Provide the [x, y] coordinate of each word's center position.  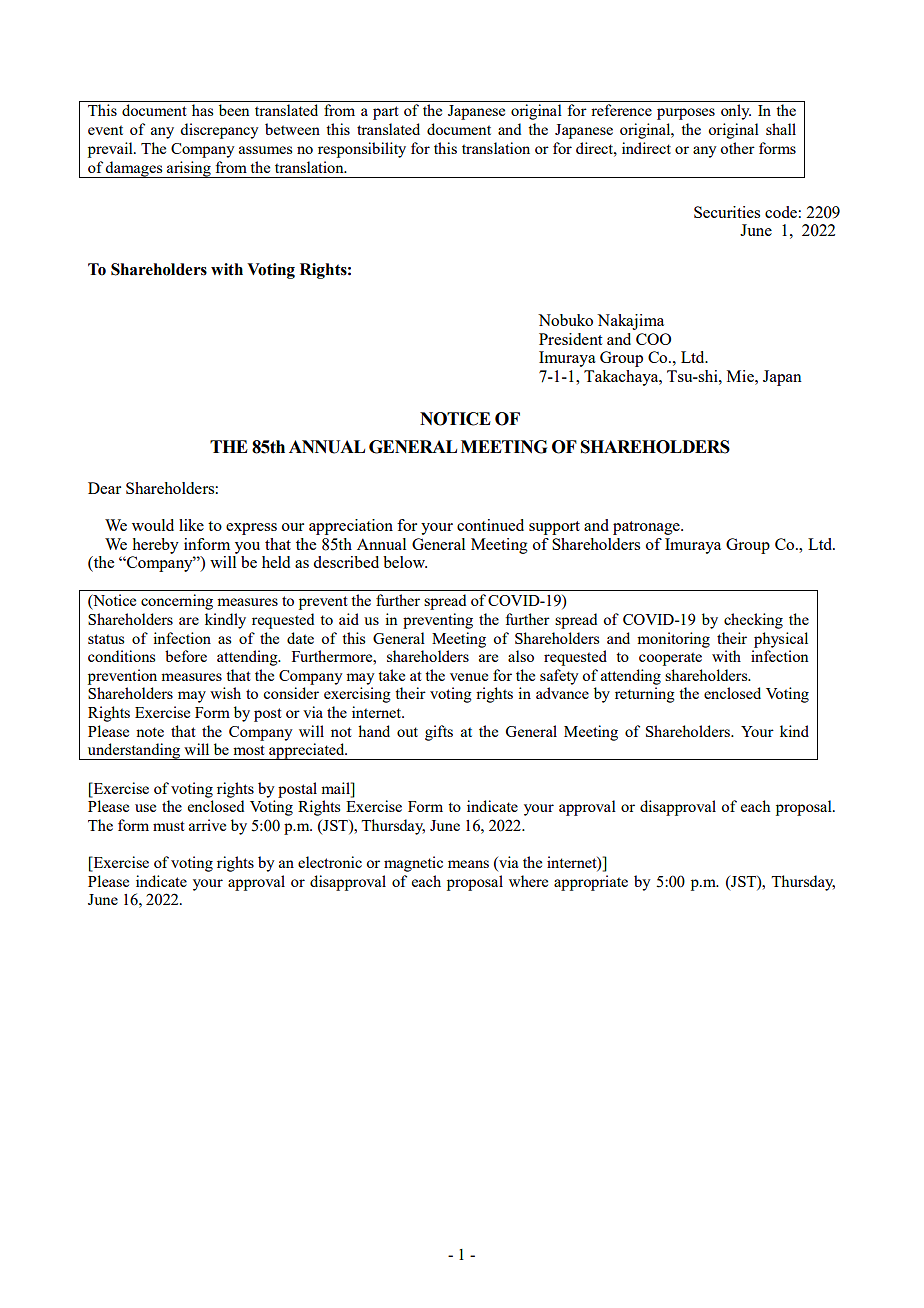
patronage [647, 528]
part [386, 113]
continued [490, 525]
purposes [686, 114]
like [191, 525]
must [169, 826]
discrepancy [219, 131]
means [468, 864]
